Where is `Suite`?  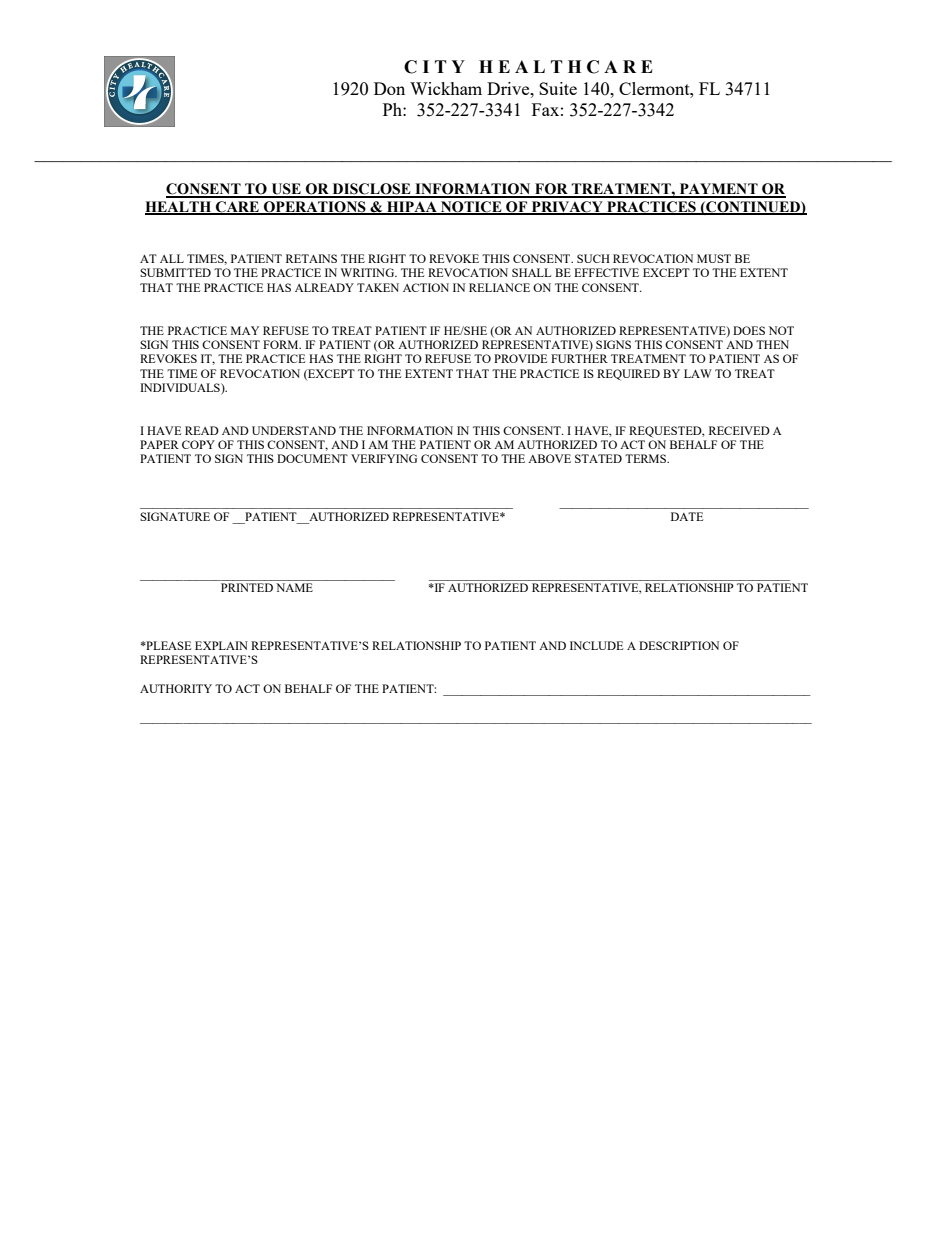
Suite is located at coordinates (558, 88).
